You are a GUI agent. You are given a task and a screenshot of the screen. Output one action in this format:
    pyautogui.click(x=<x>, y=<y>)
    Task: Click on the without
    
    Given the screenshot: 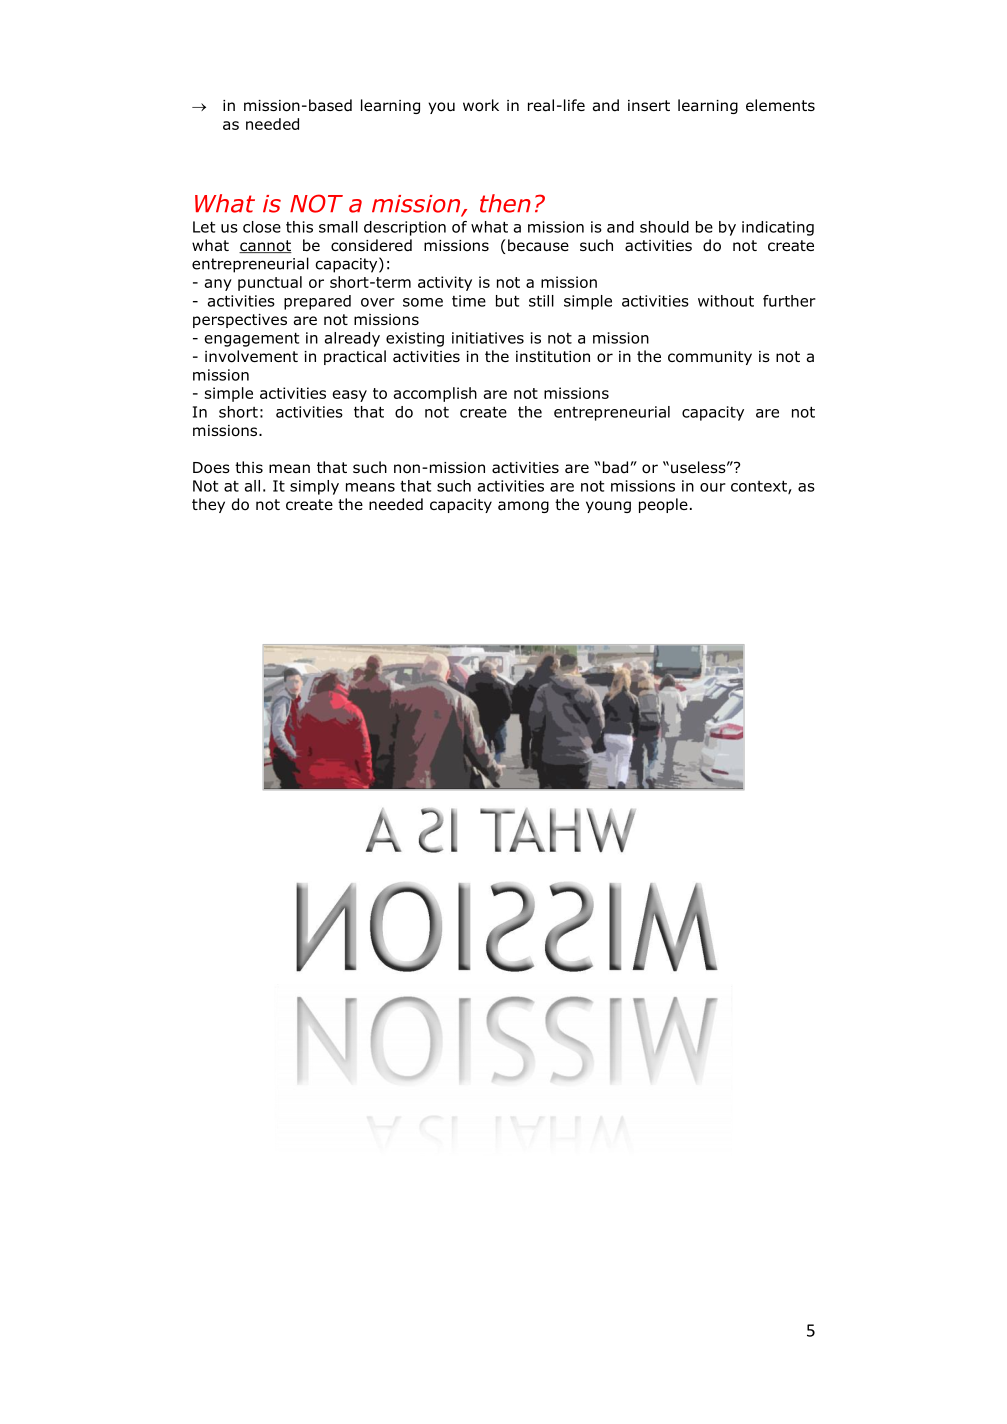 What is the action you would take?
    pyautogui.click(x=726, y=301)
